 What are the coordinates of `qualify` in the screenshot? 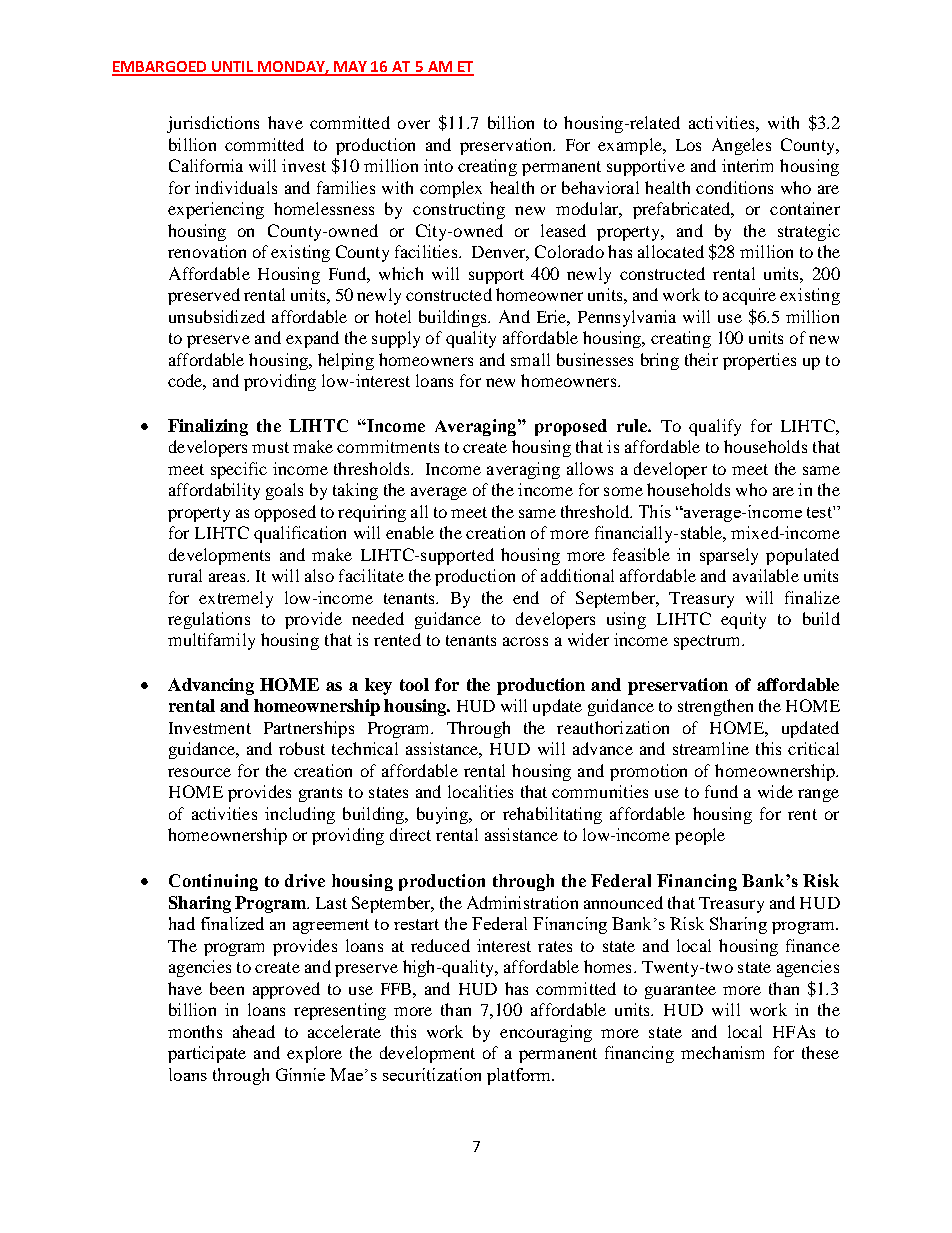 It's located at (715, 427).
